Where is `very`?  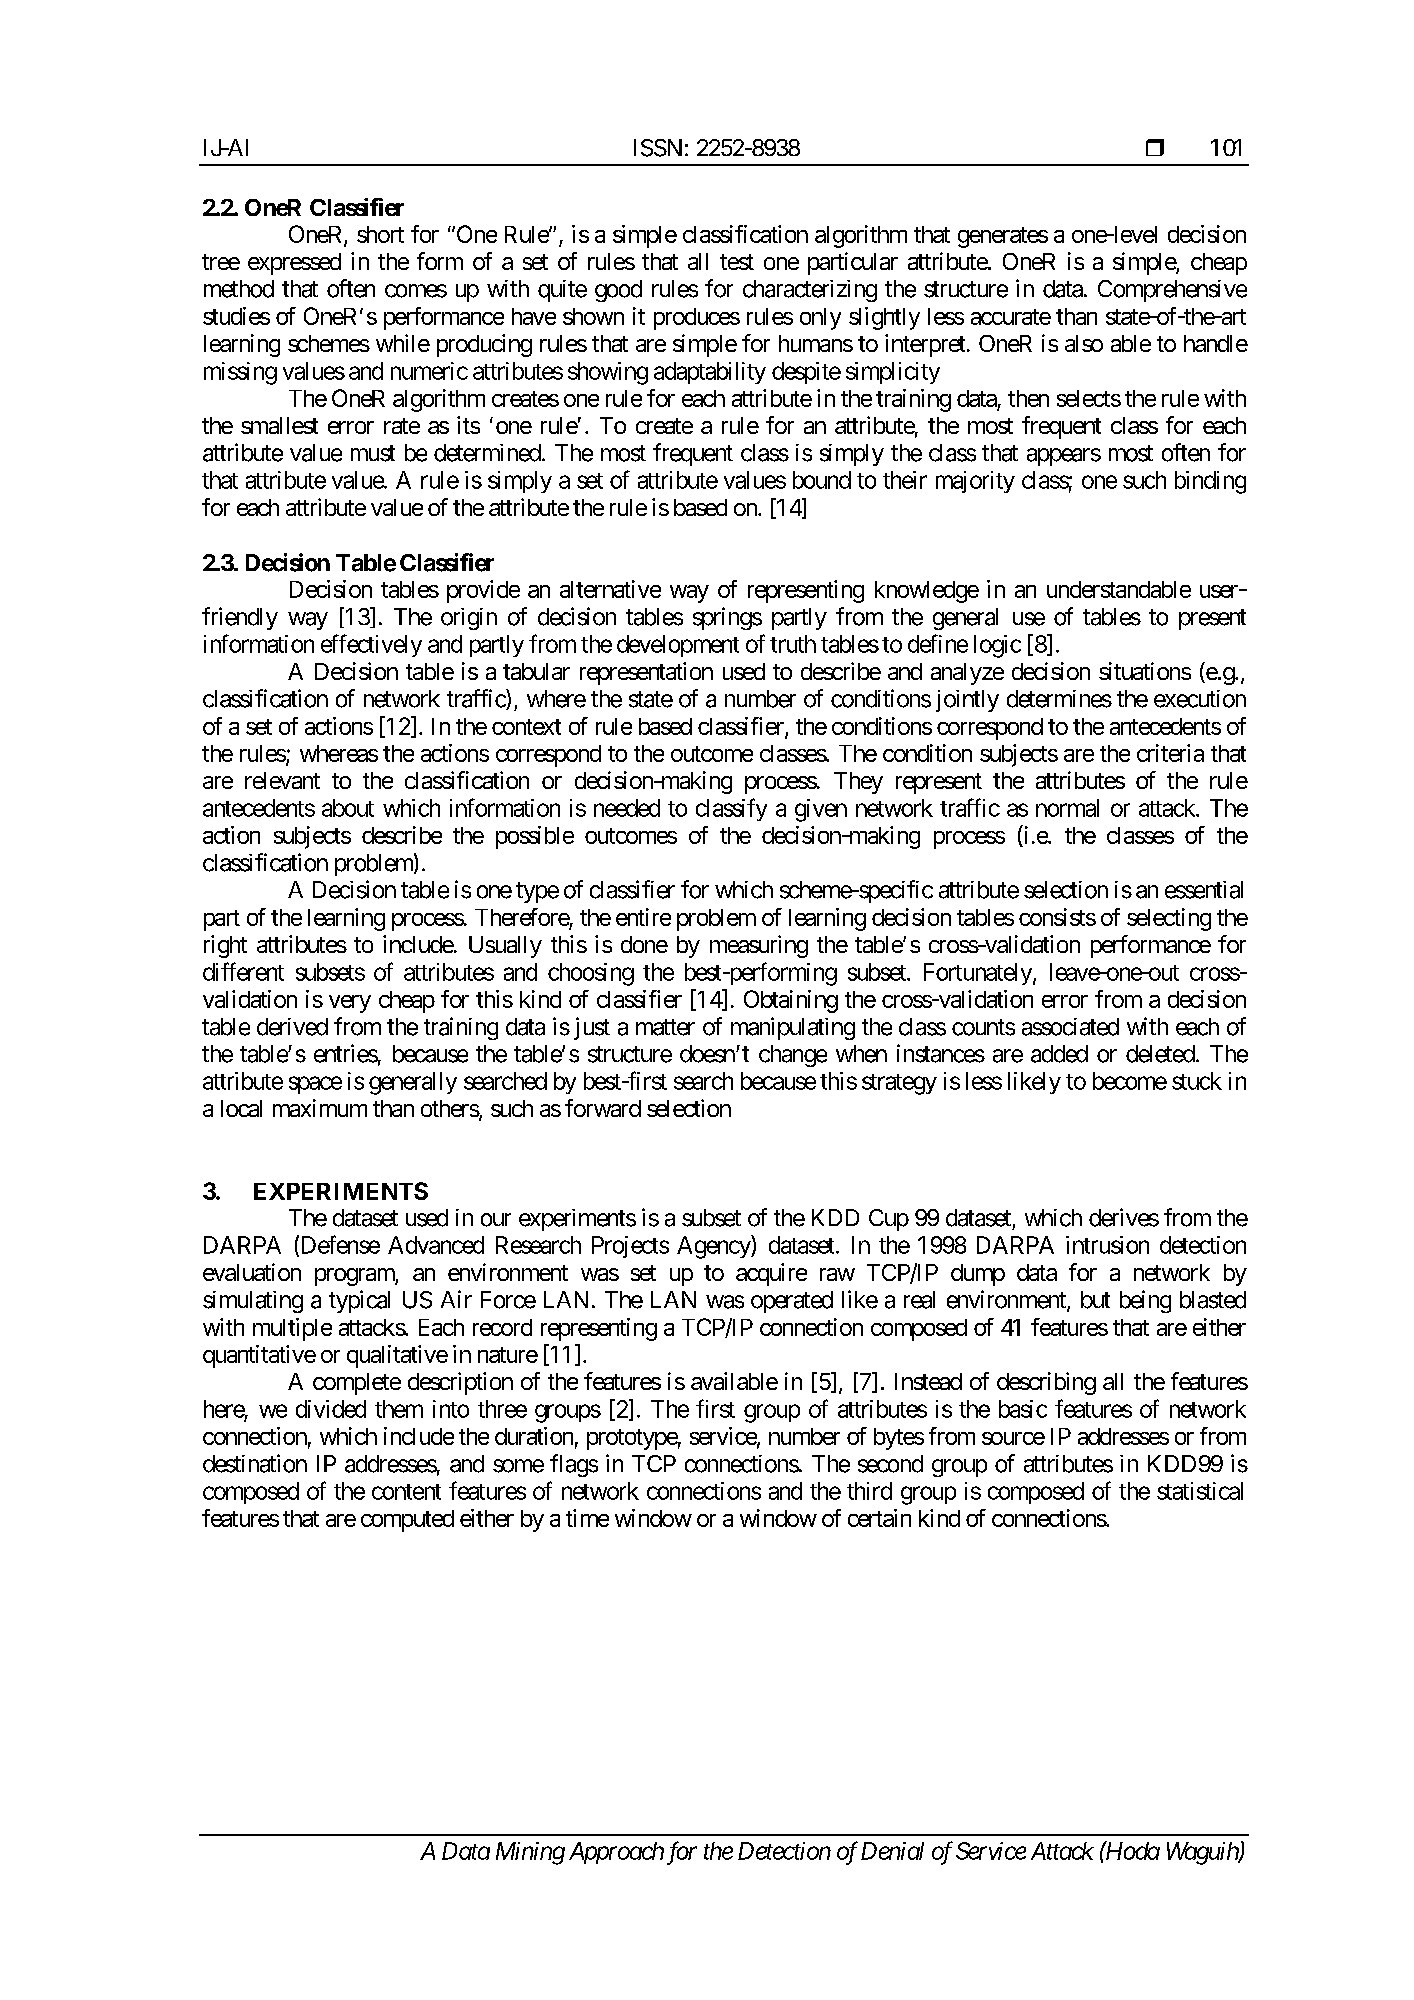
very is located at coordinates (350, 1004).
